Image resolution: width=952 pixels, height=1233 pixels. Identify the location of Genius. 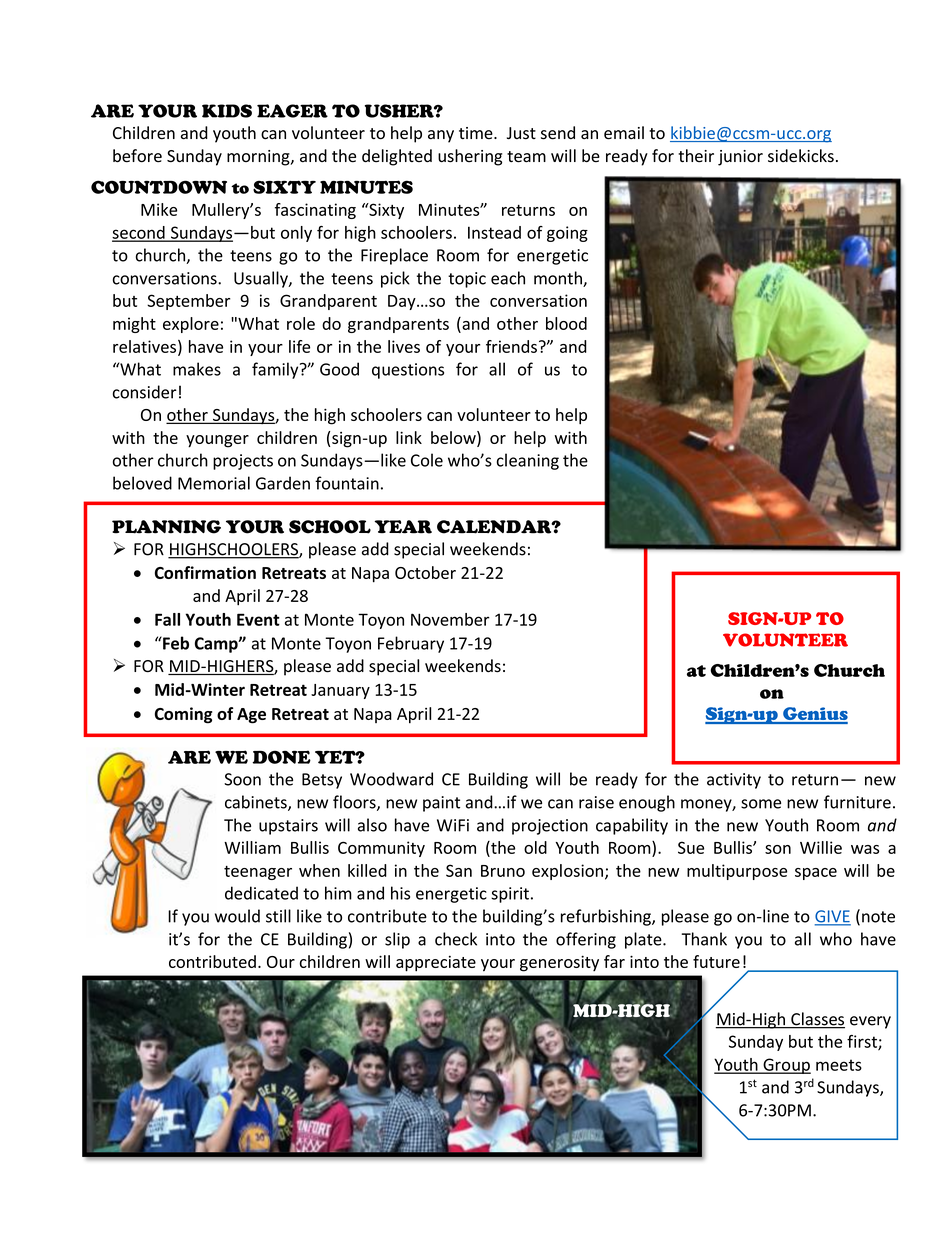
(814, 715).
